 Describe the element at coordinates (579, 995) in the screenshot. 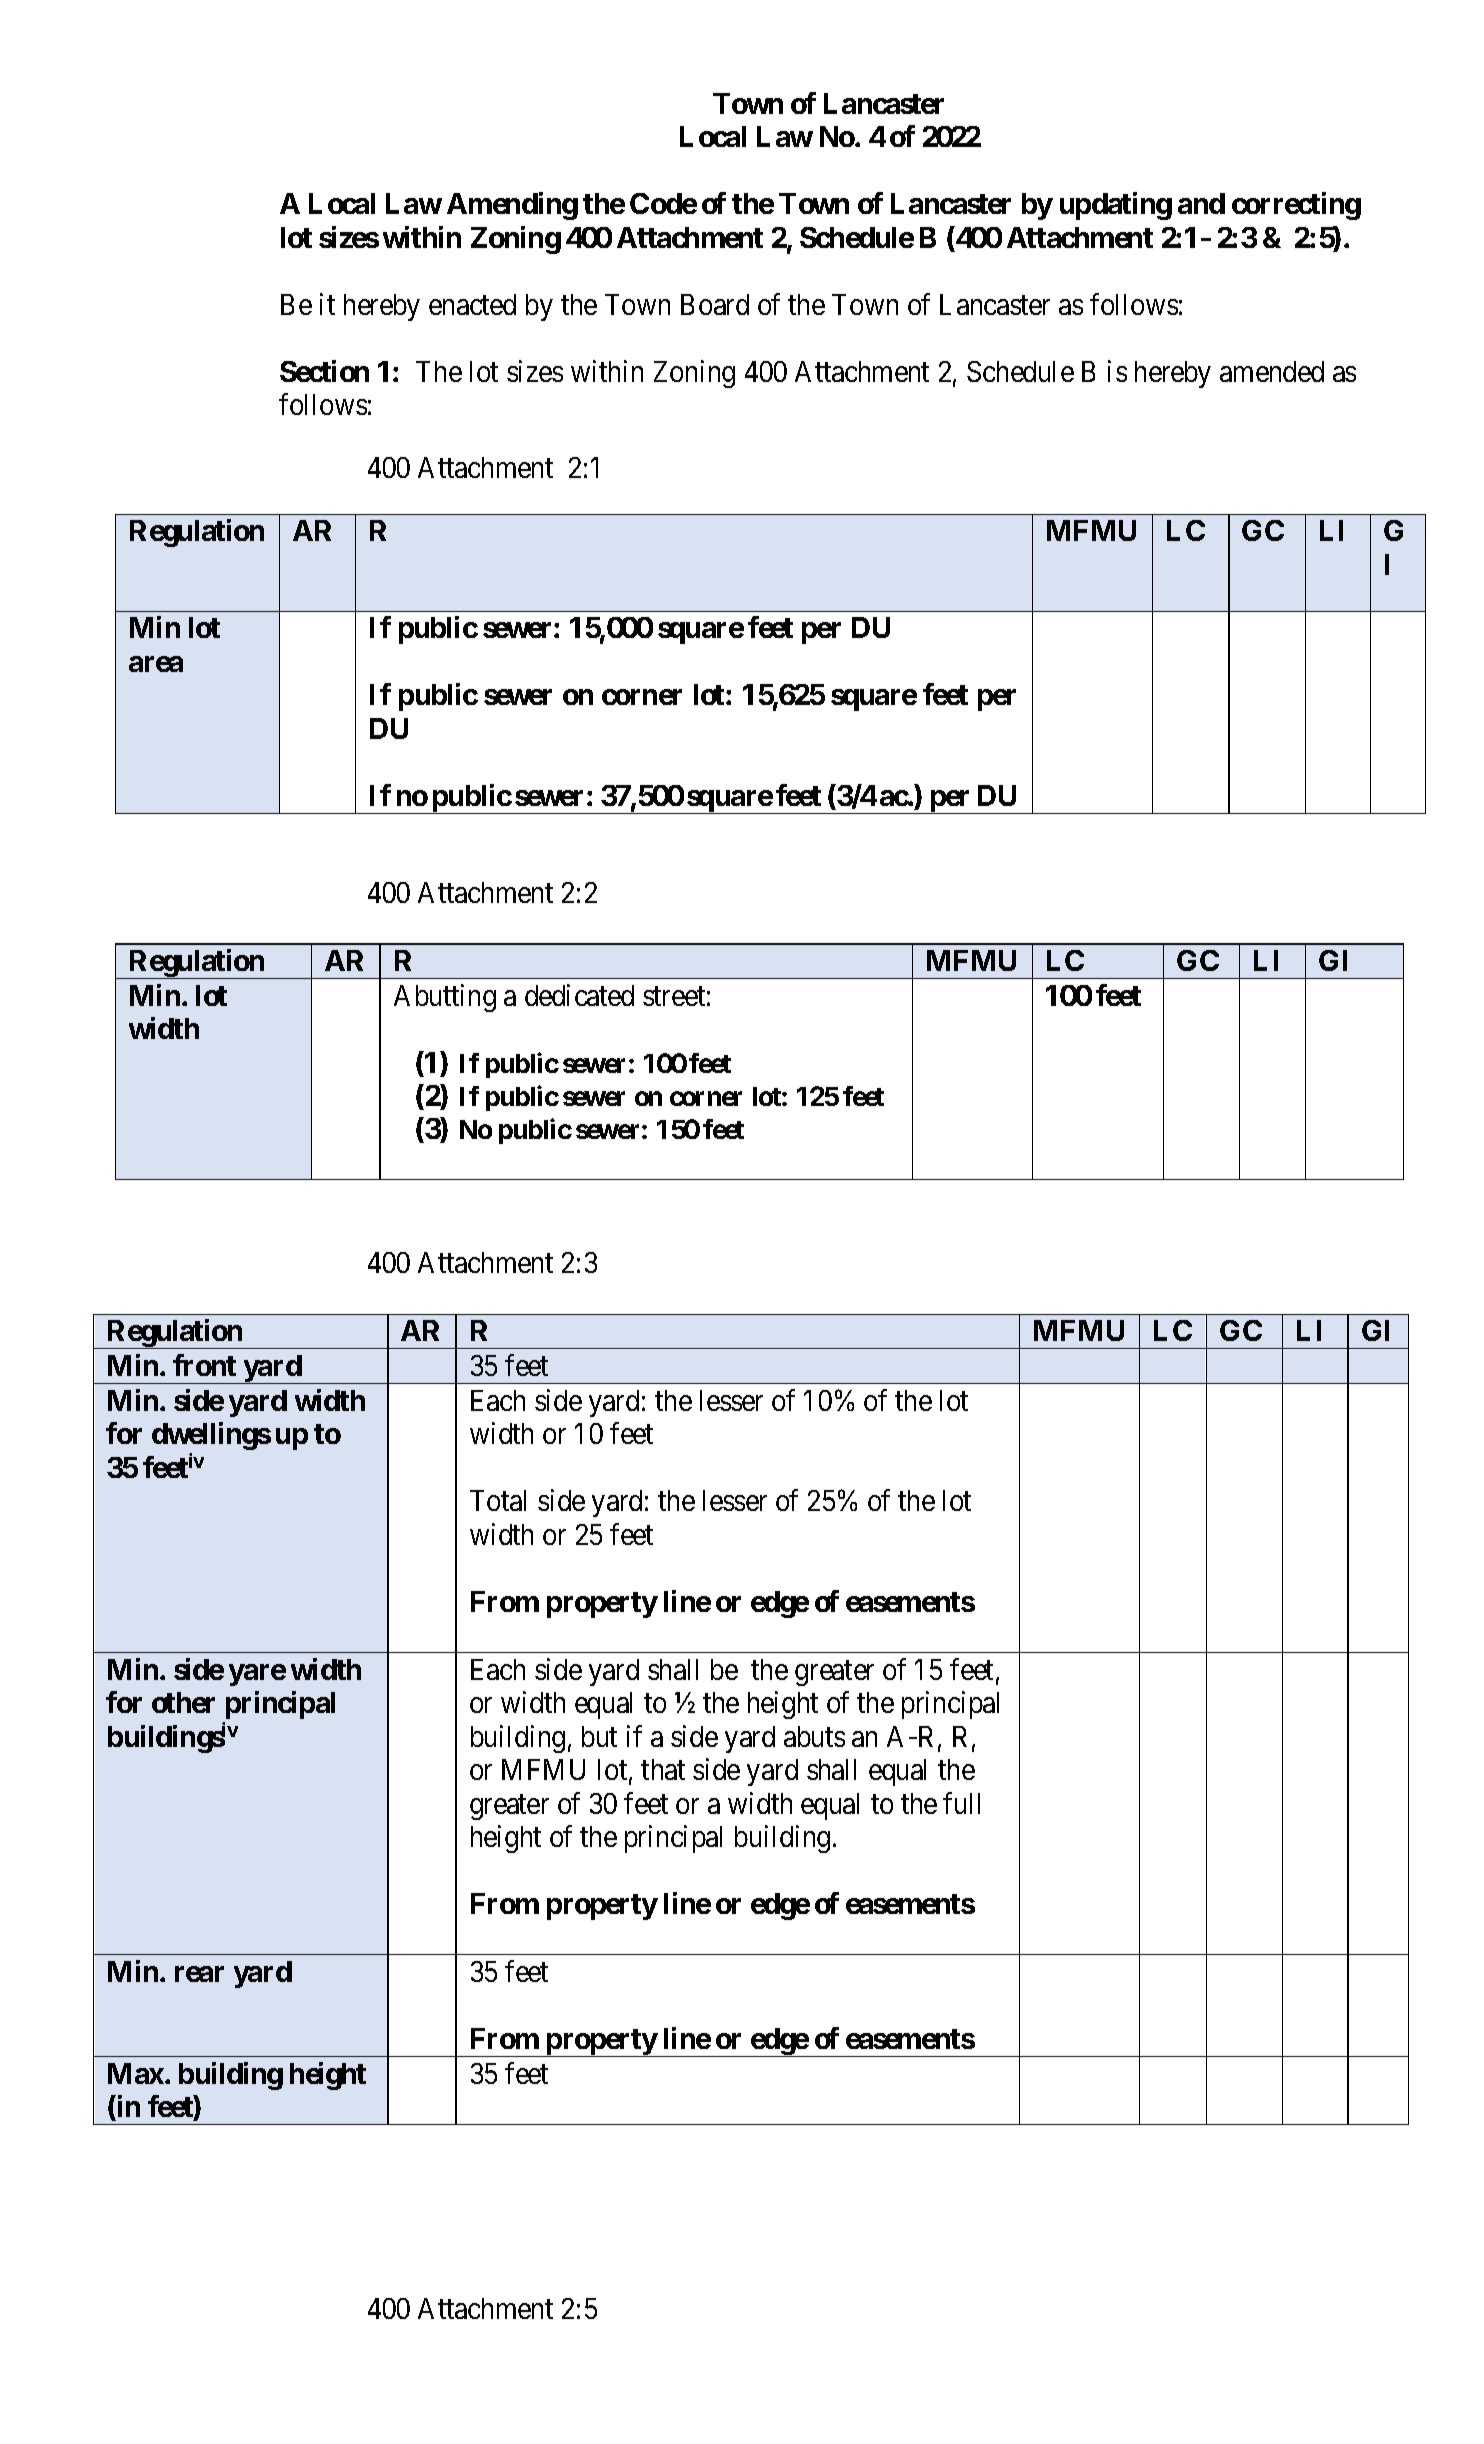

I see `dedicated` at that location.
